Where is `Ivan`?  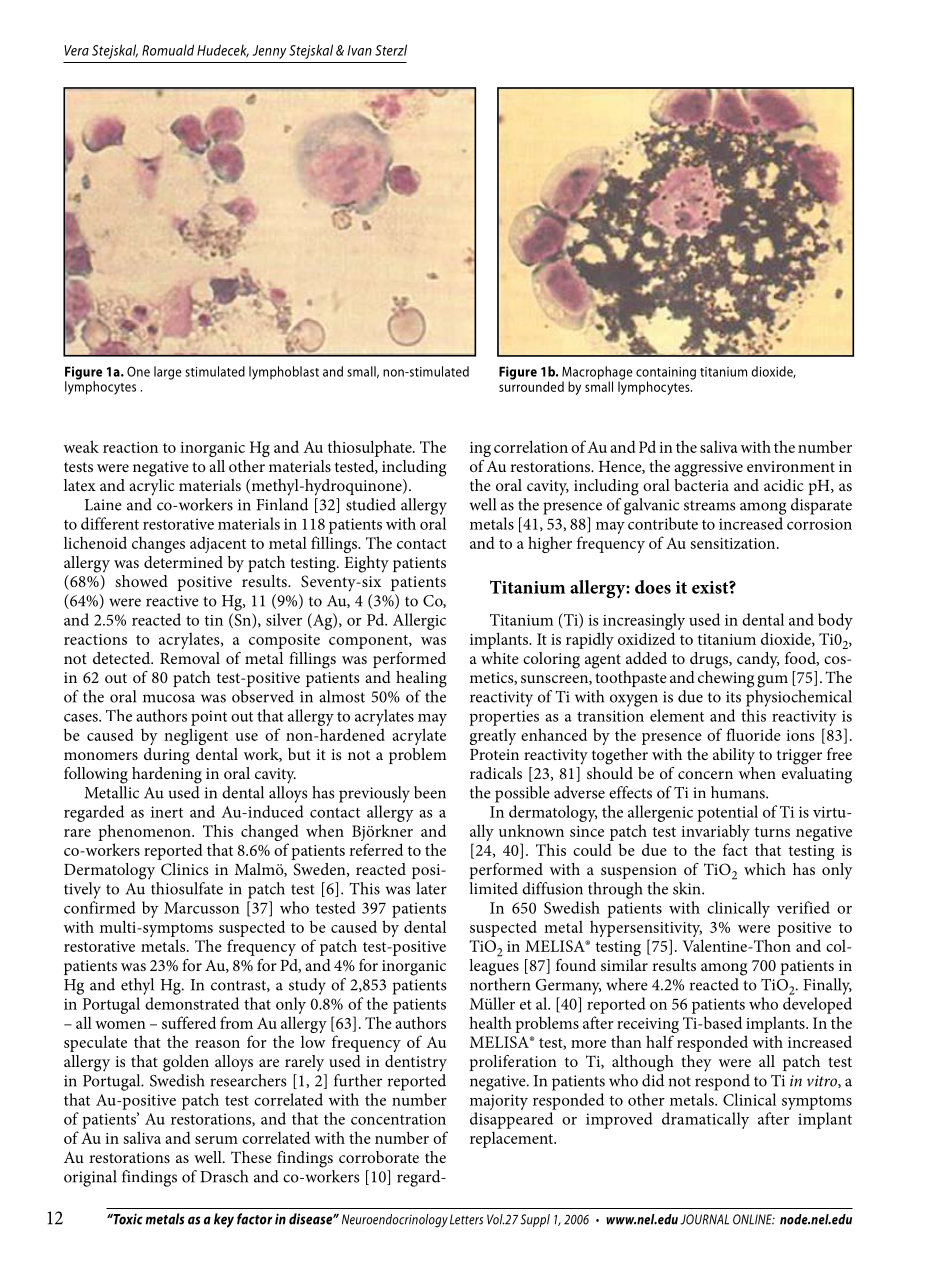 Ivan is located at coordinates (360, 50).
